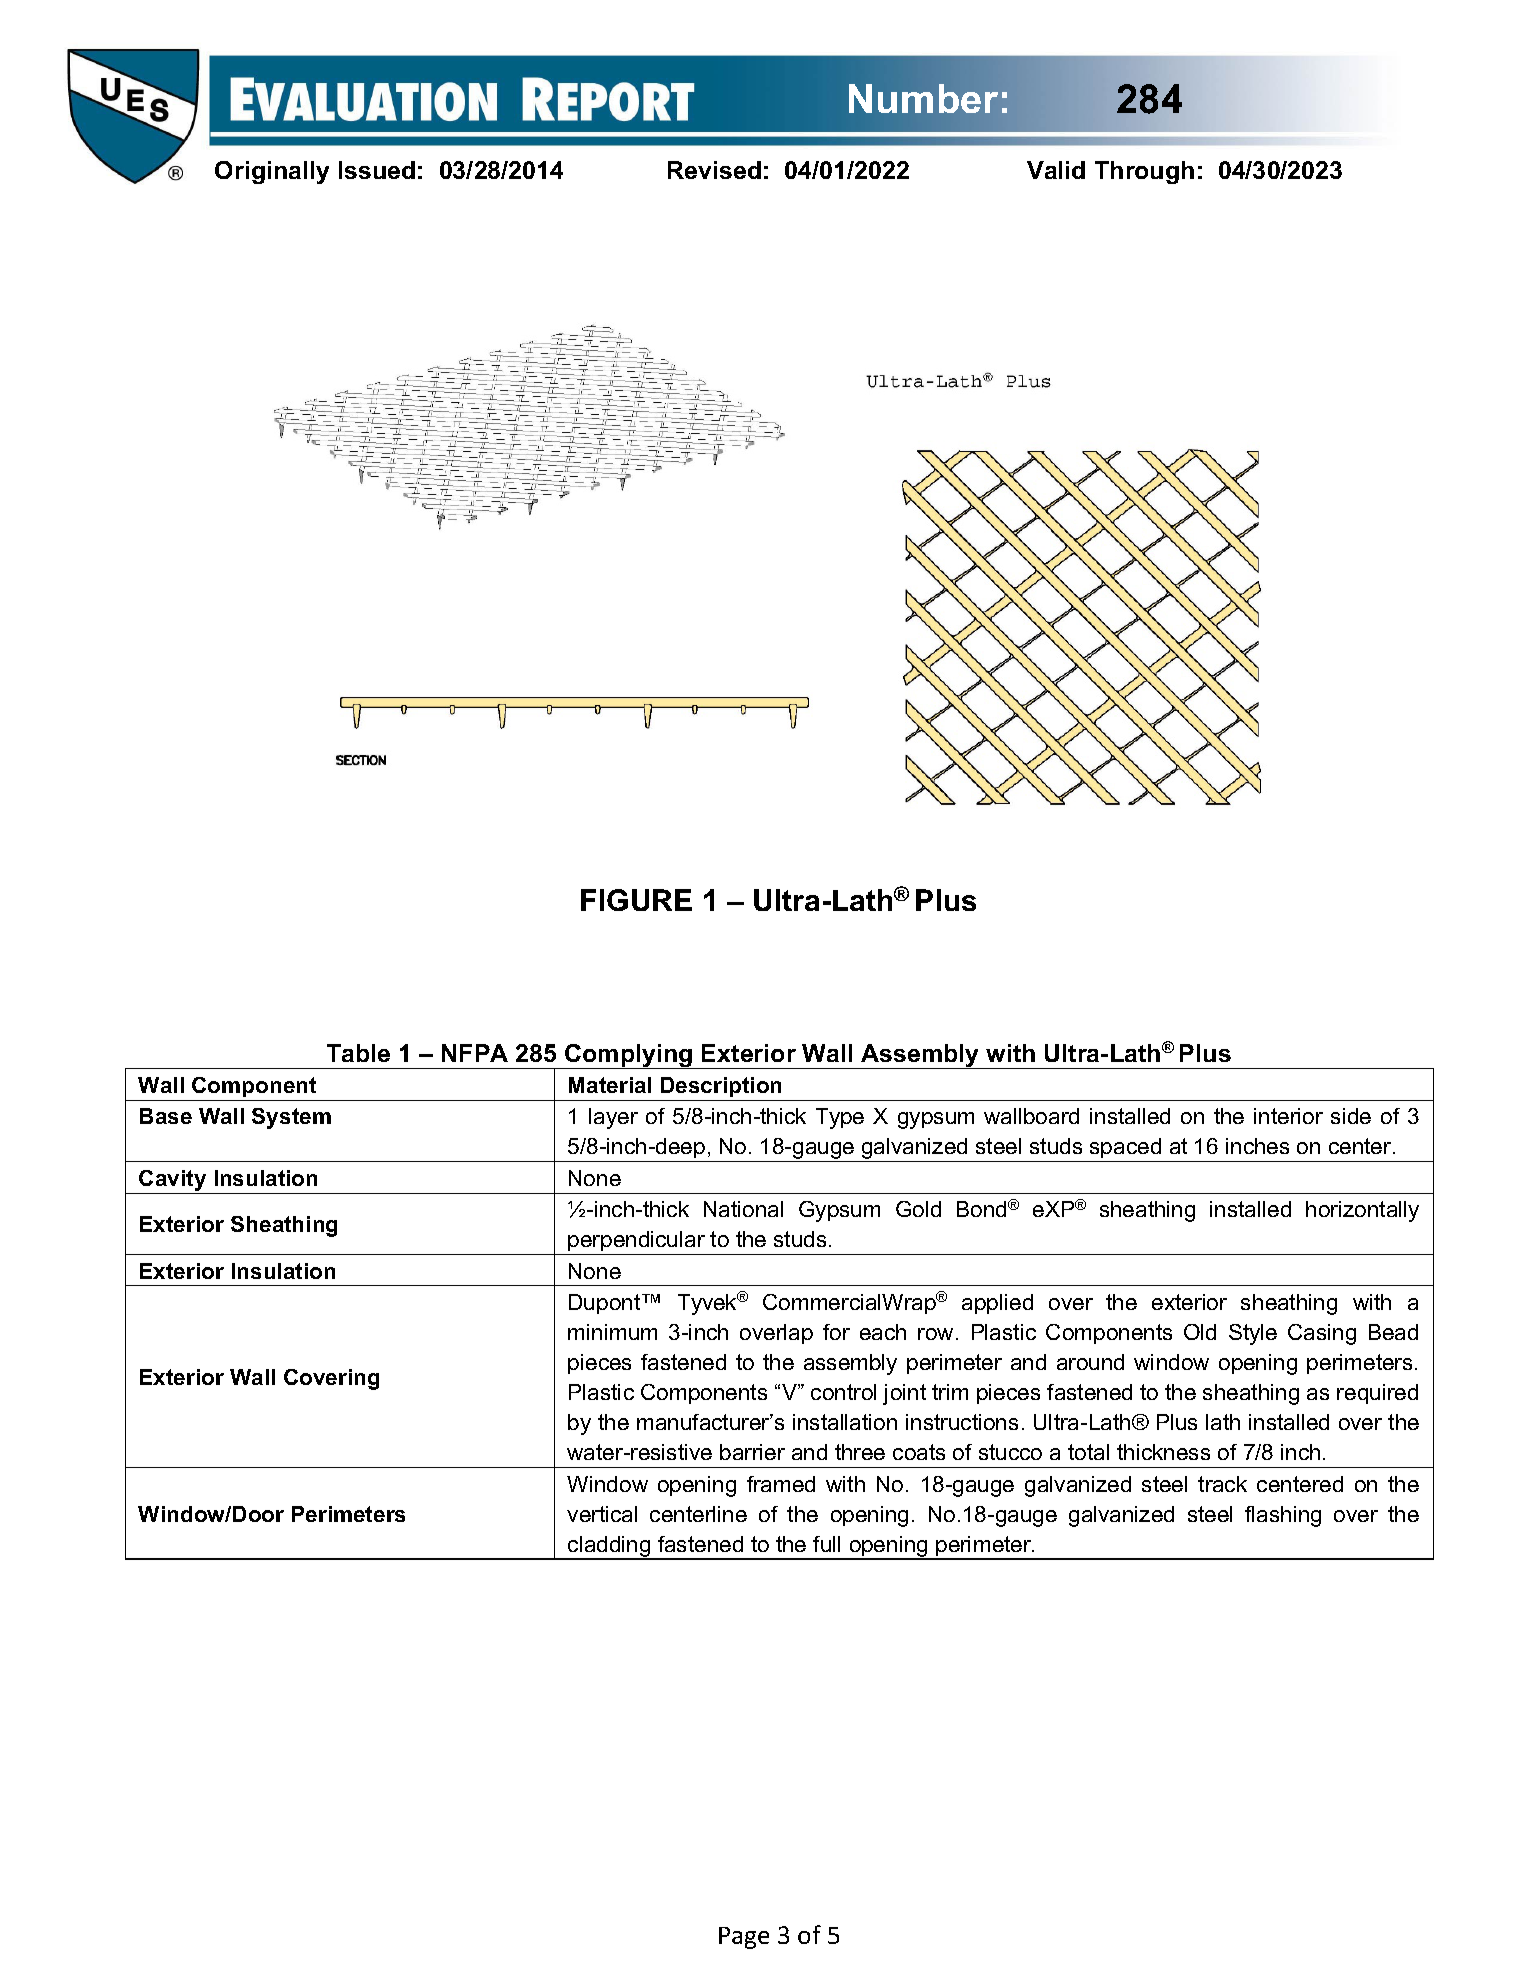 The width and height of the page is (1535, 1986). Describe the element at coordinates (836, 1332) in the page. I see `for` at that location.
